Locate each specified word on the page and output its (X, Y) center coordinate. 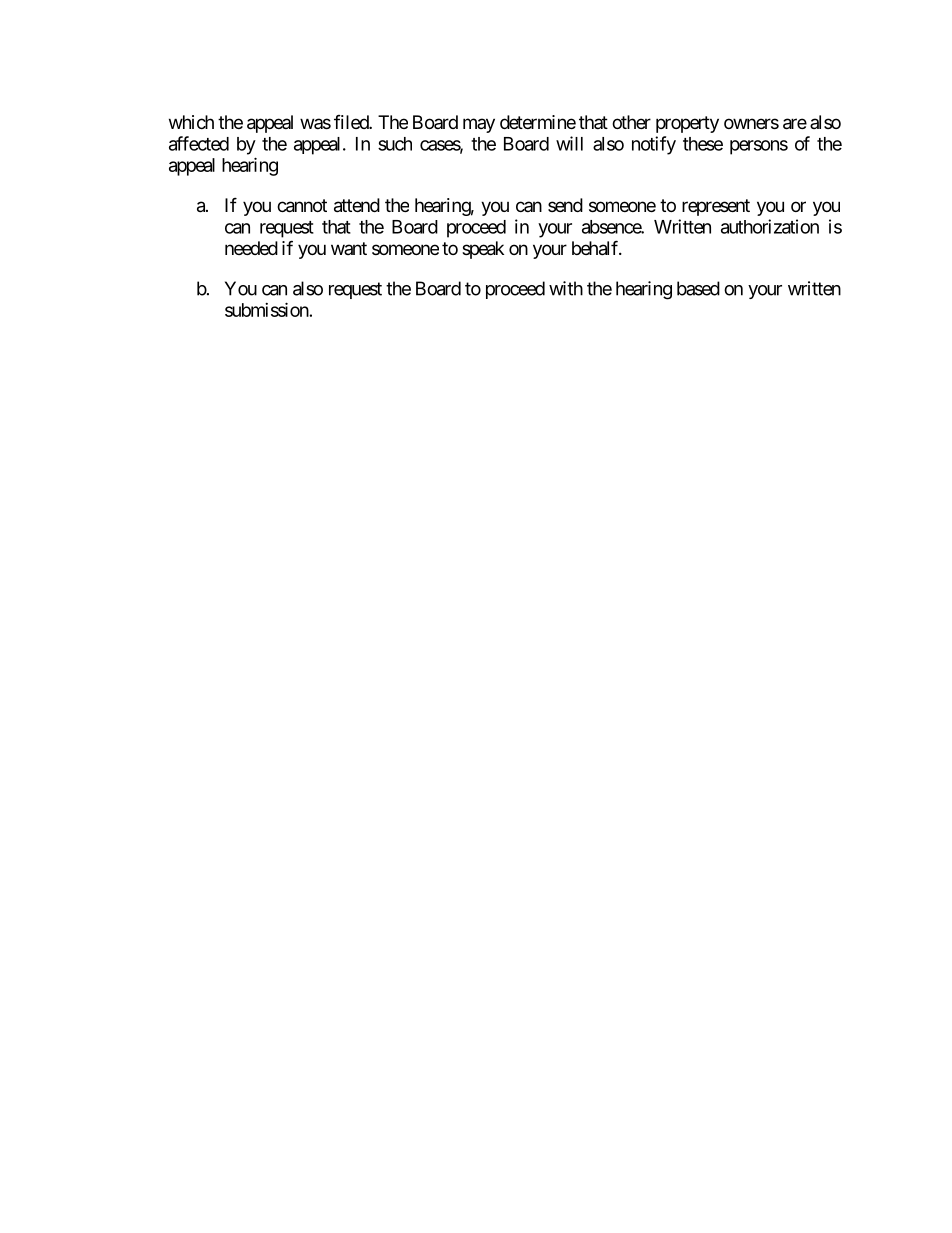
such (395, 144)
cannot (302, 206)
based (698, 288)
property (687, 124)
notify (654, 145)
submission (267, 309)
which (191, 122)
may (479, 125)
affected (199, 143)
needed (251, 248)
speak (483, 250)
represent (716, 207)
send (565, 205)
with (566, 288)
